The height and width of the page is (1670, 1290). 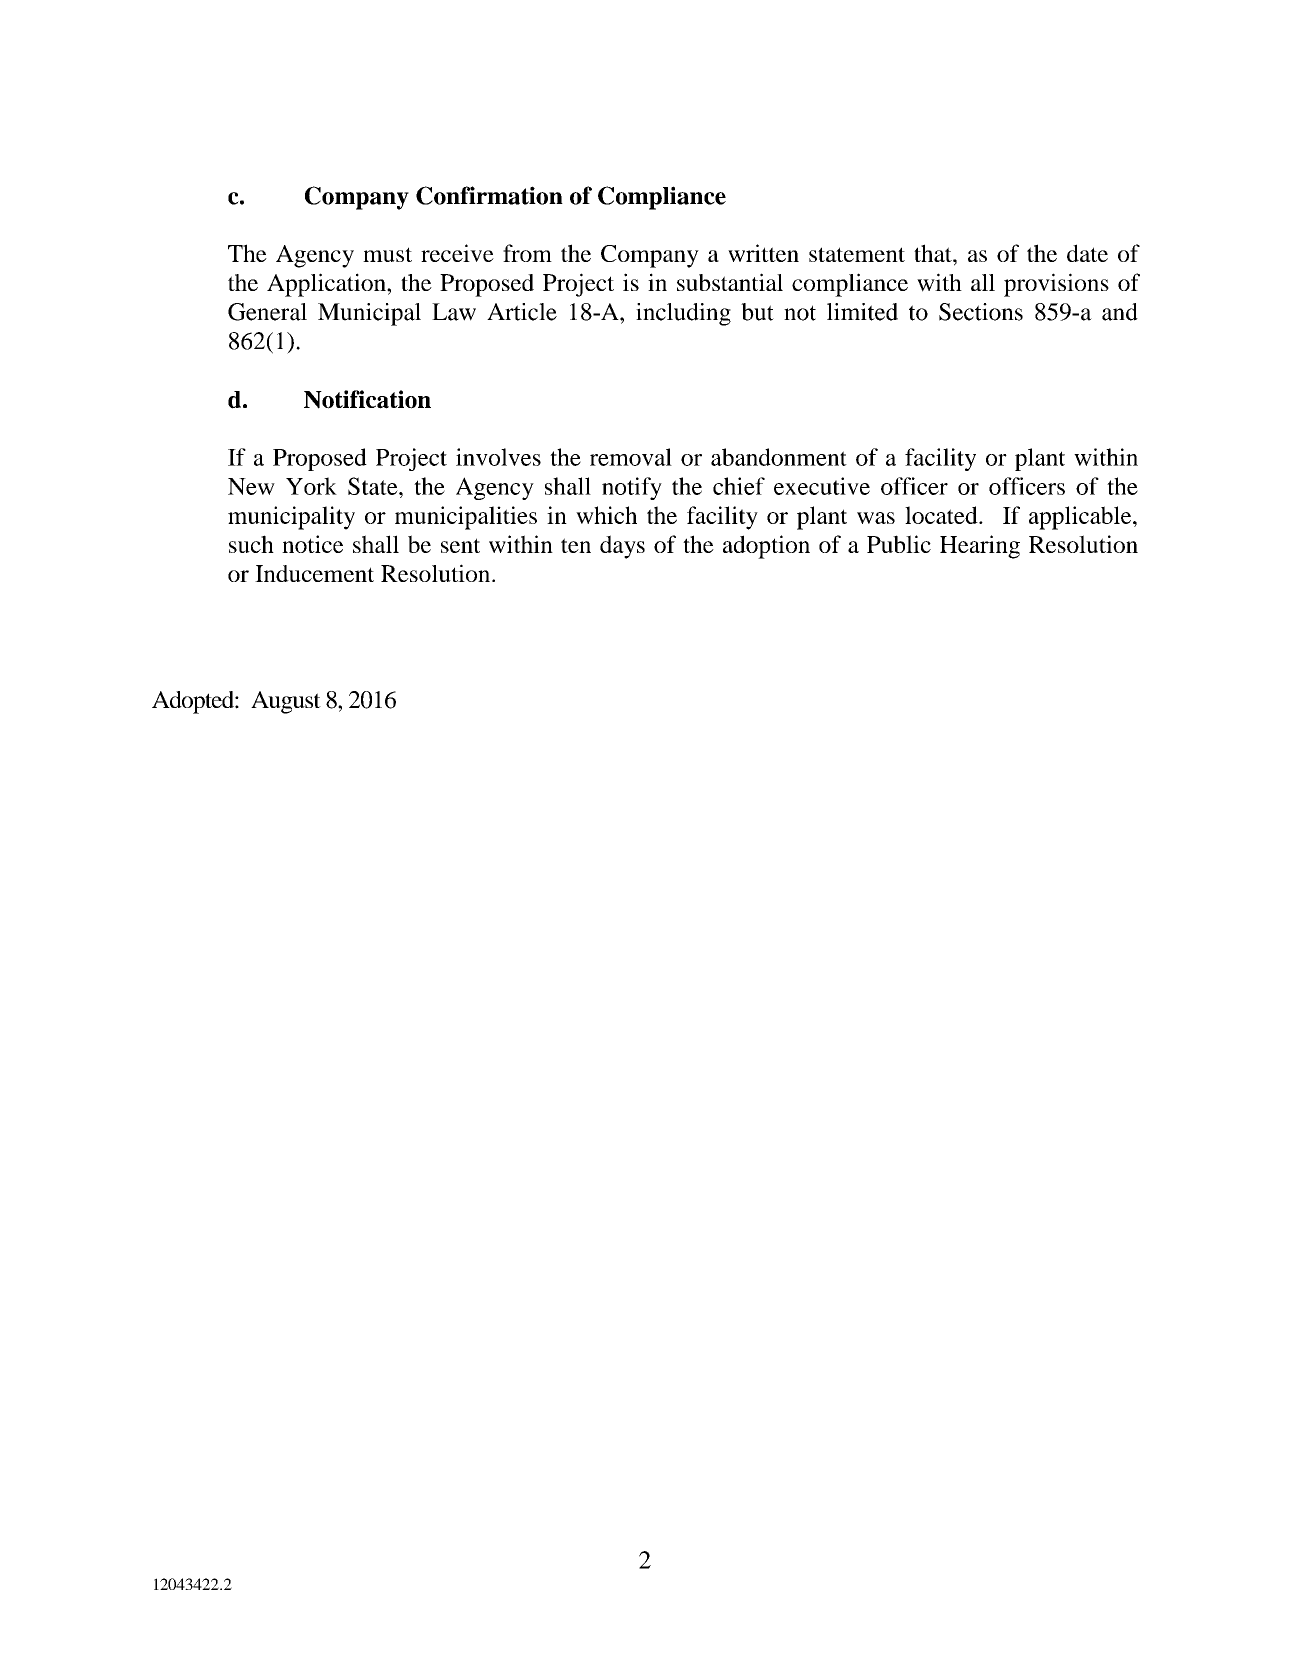 What do you see at coordinates (683, 314) in the page?
I see `including` at bounding box center [683, 314].
